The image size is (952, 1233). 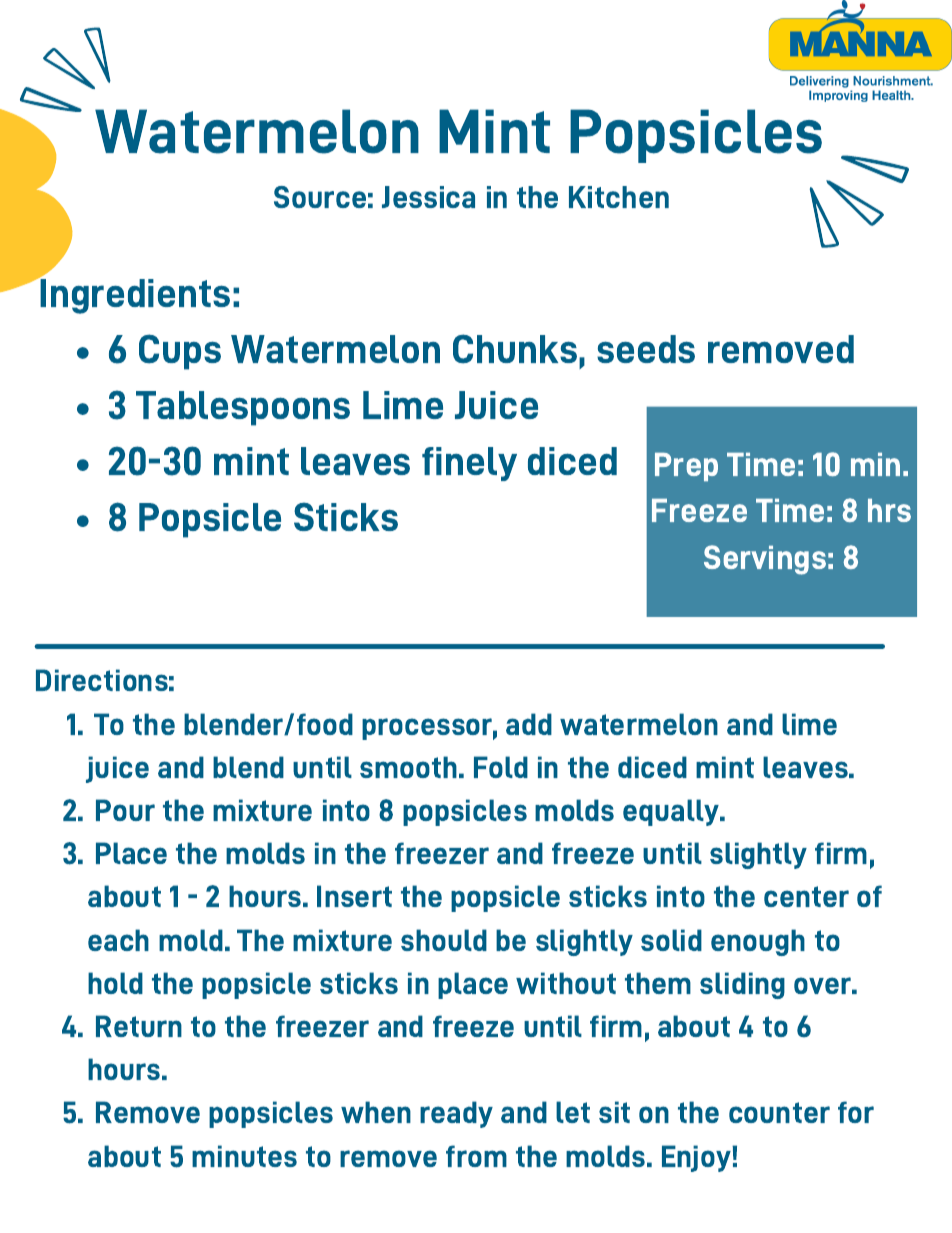 What do you see at coordinates (118, 940) in the page?
I see `each` at bounding box center [118, 940].
